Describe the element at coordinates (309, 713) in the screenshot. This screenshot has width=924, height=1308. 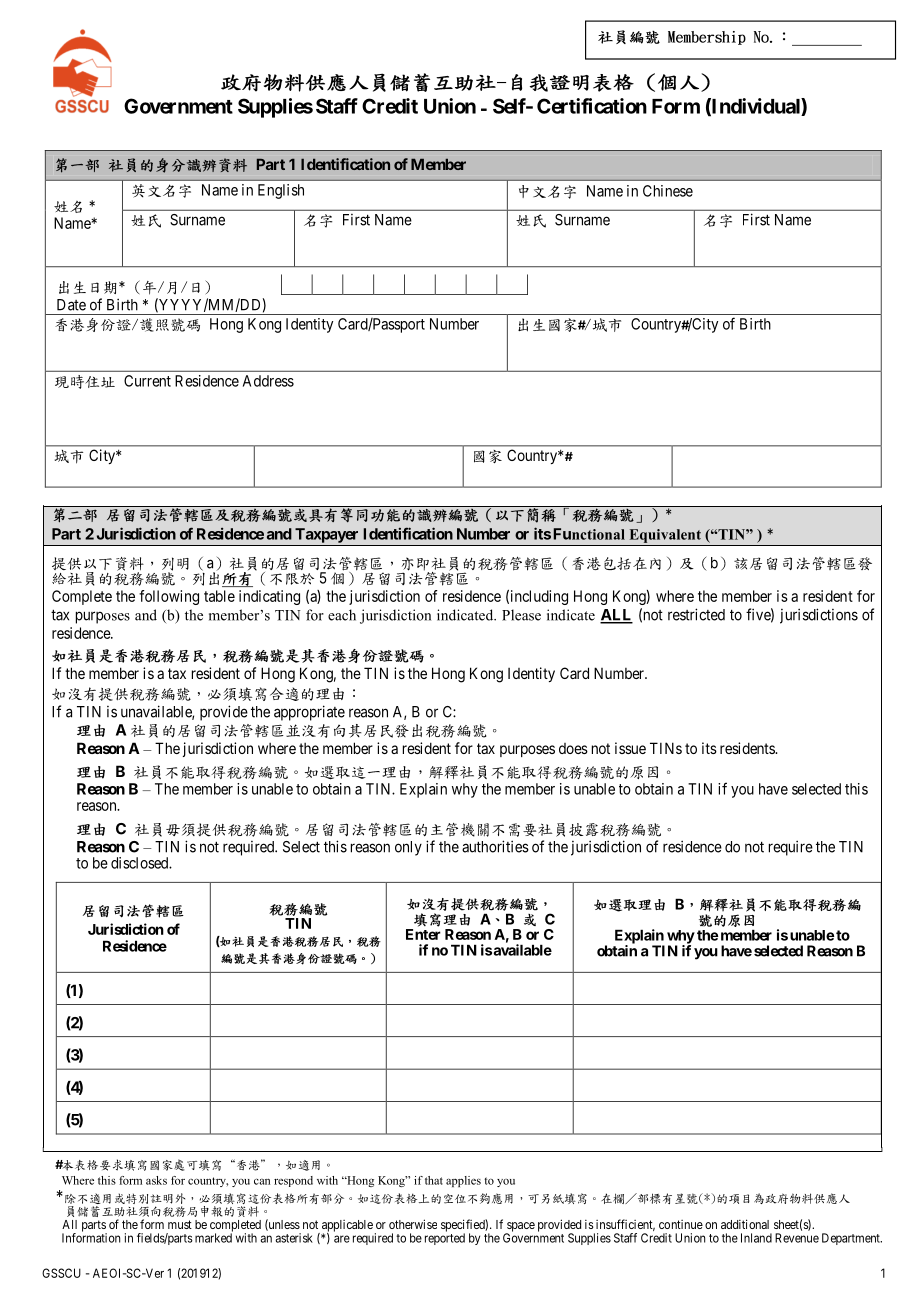
I see `appropriate` at that location.
